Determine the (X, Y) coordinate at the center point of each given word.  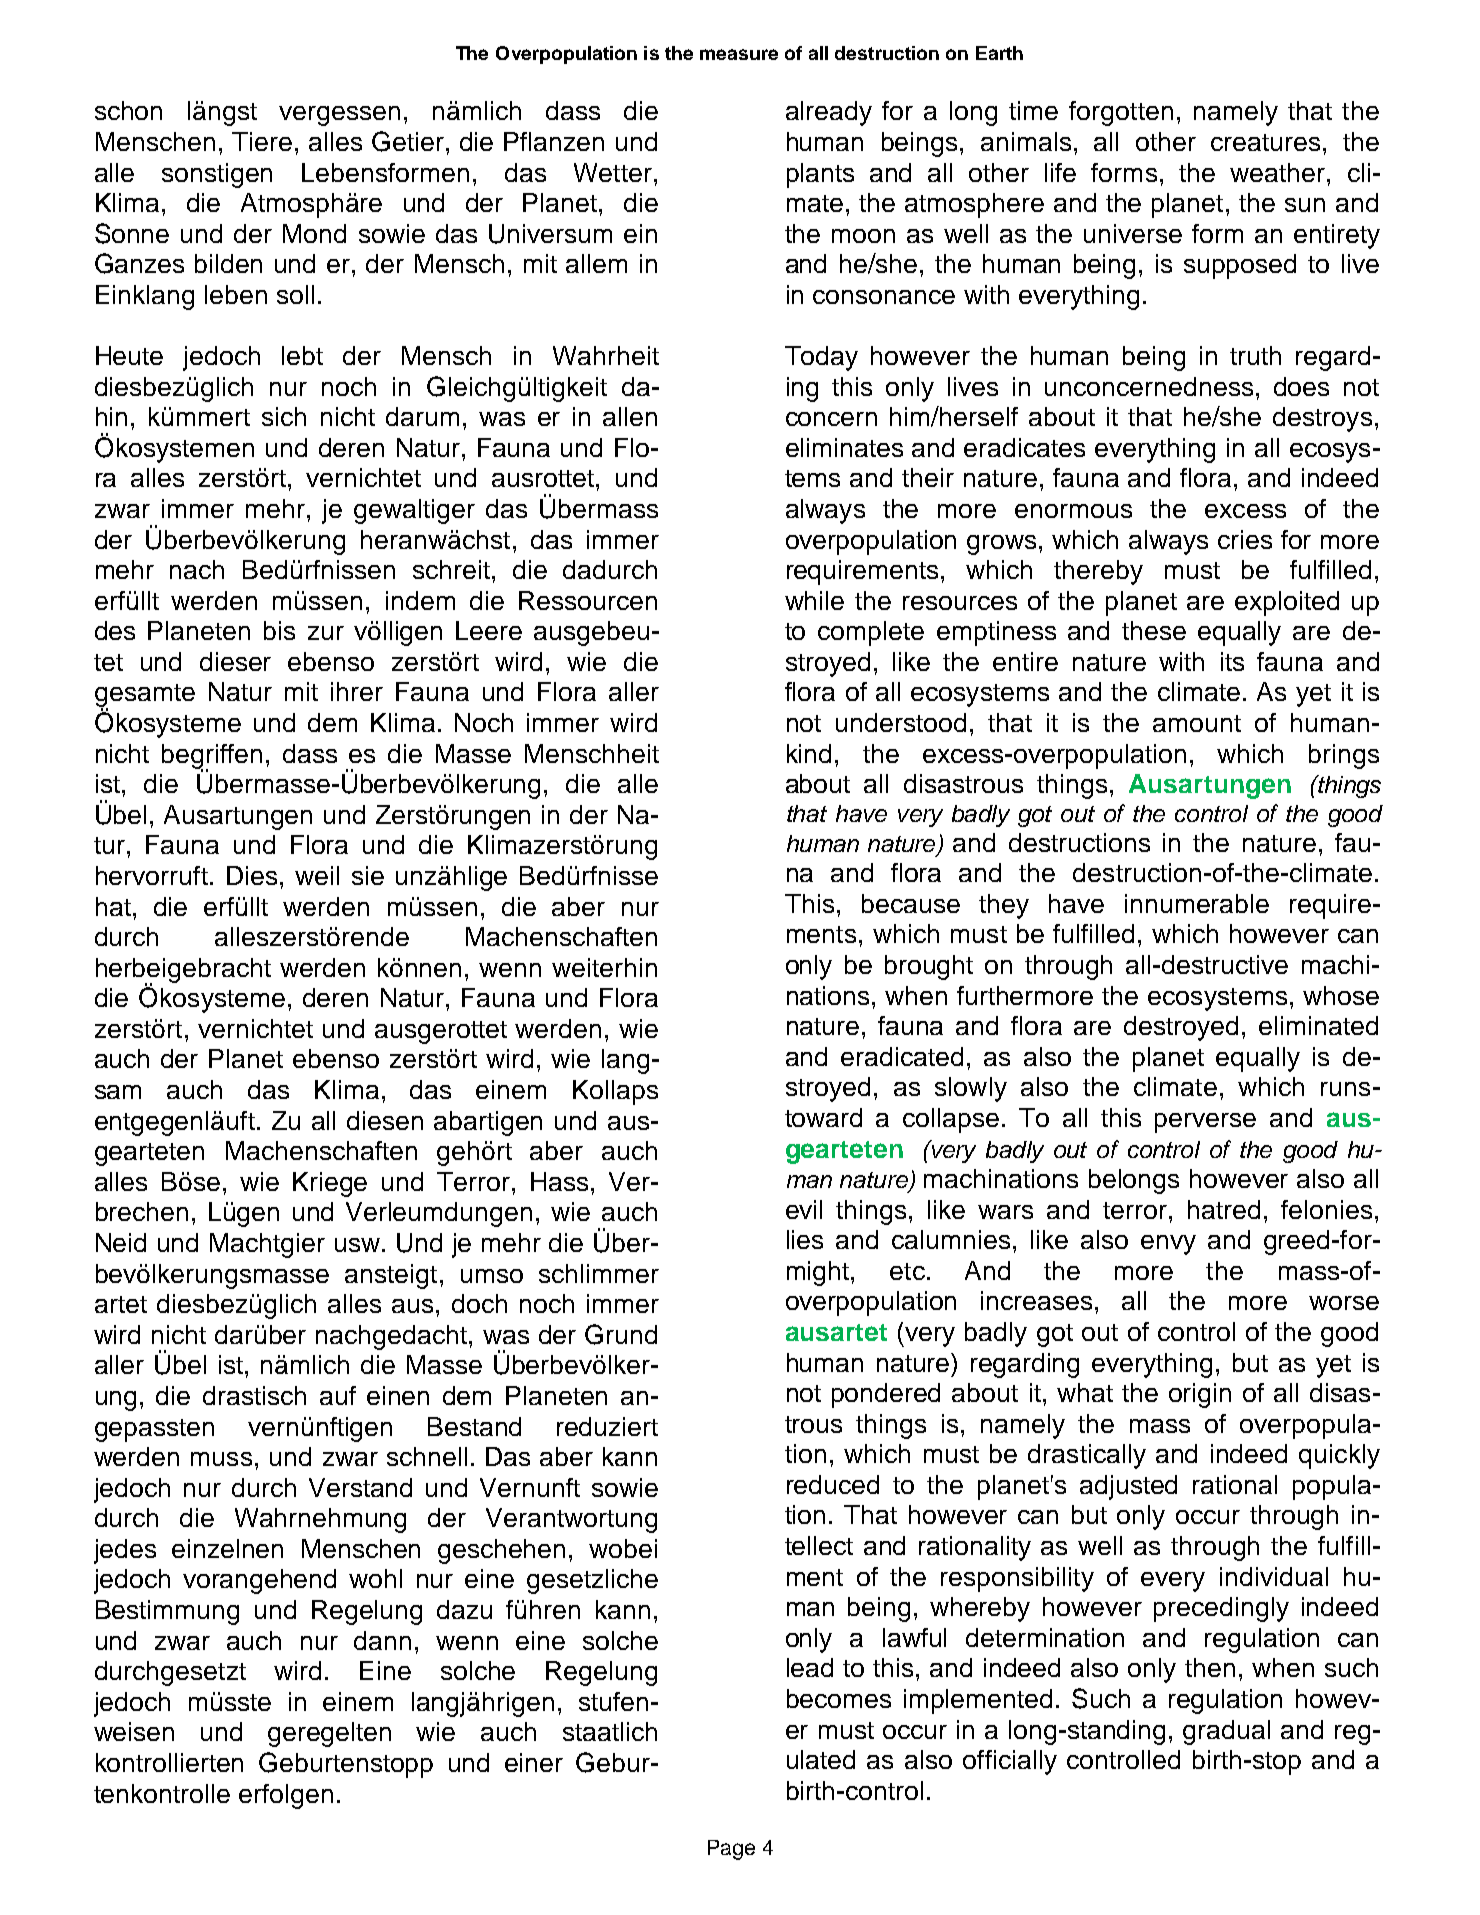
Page (731, 1850)
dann (382, 1640)
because (911, 903)
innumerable (1197, 903)
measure (739, 54)
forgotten (1121, 113)
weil (317, 875)
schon (128, 110)
